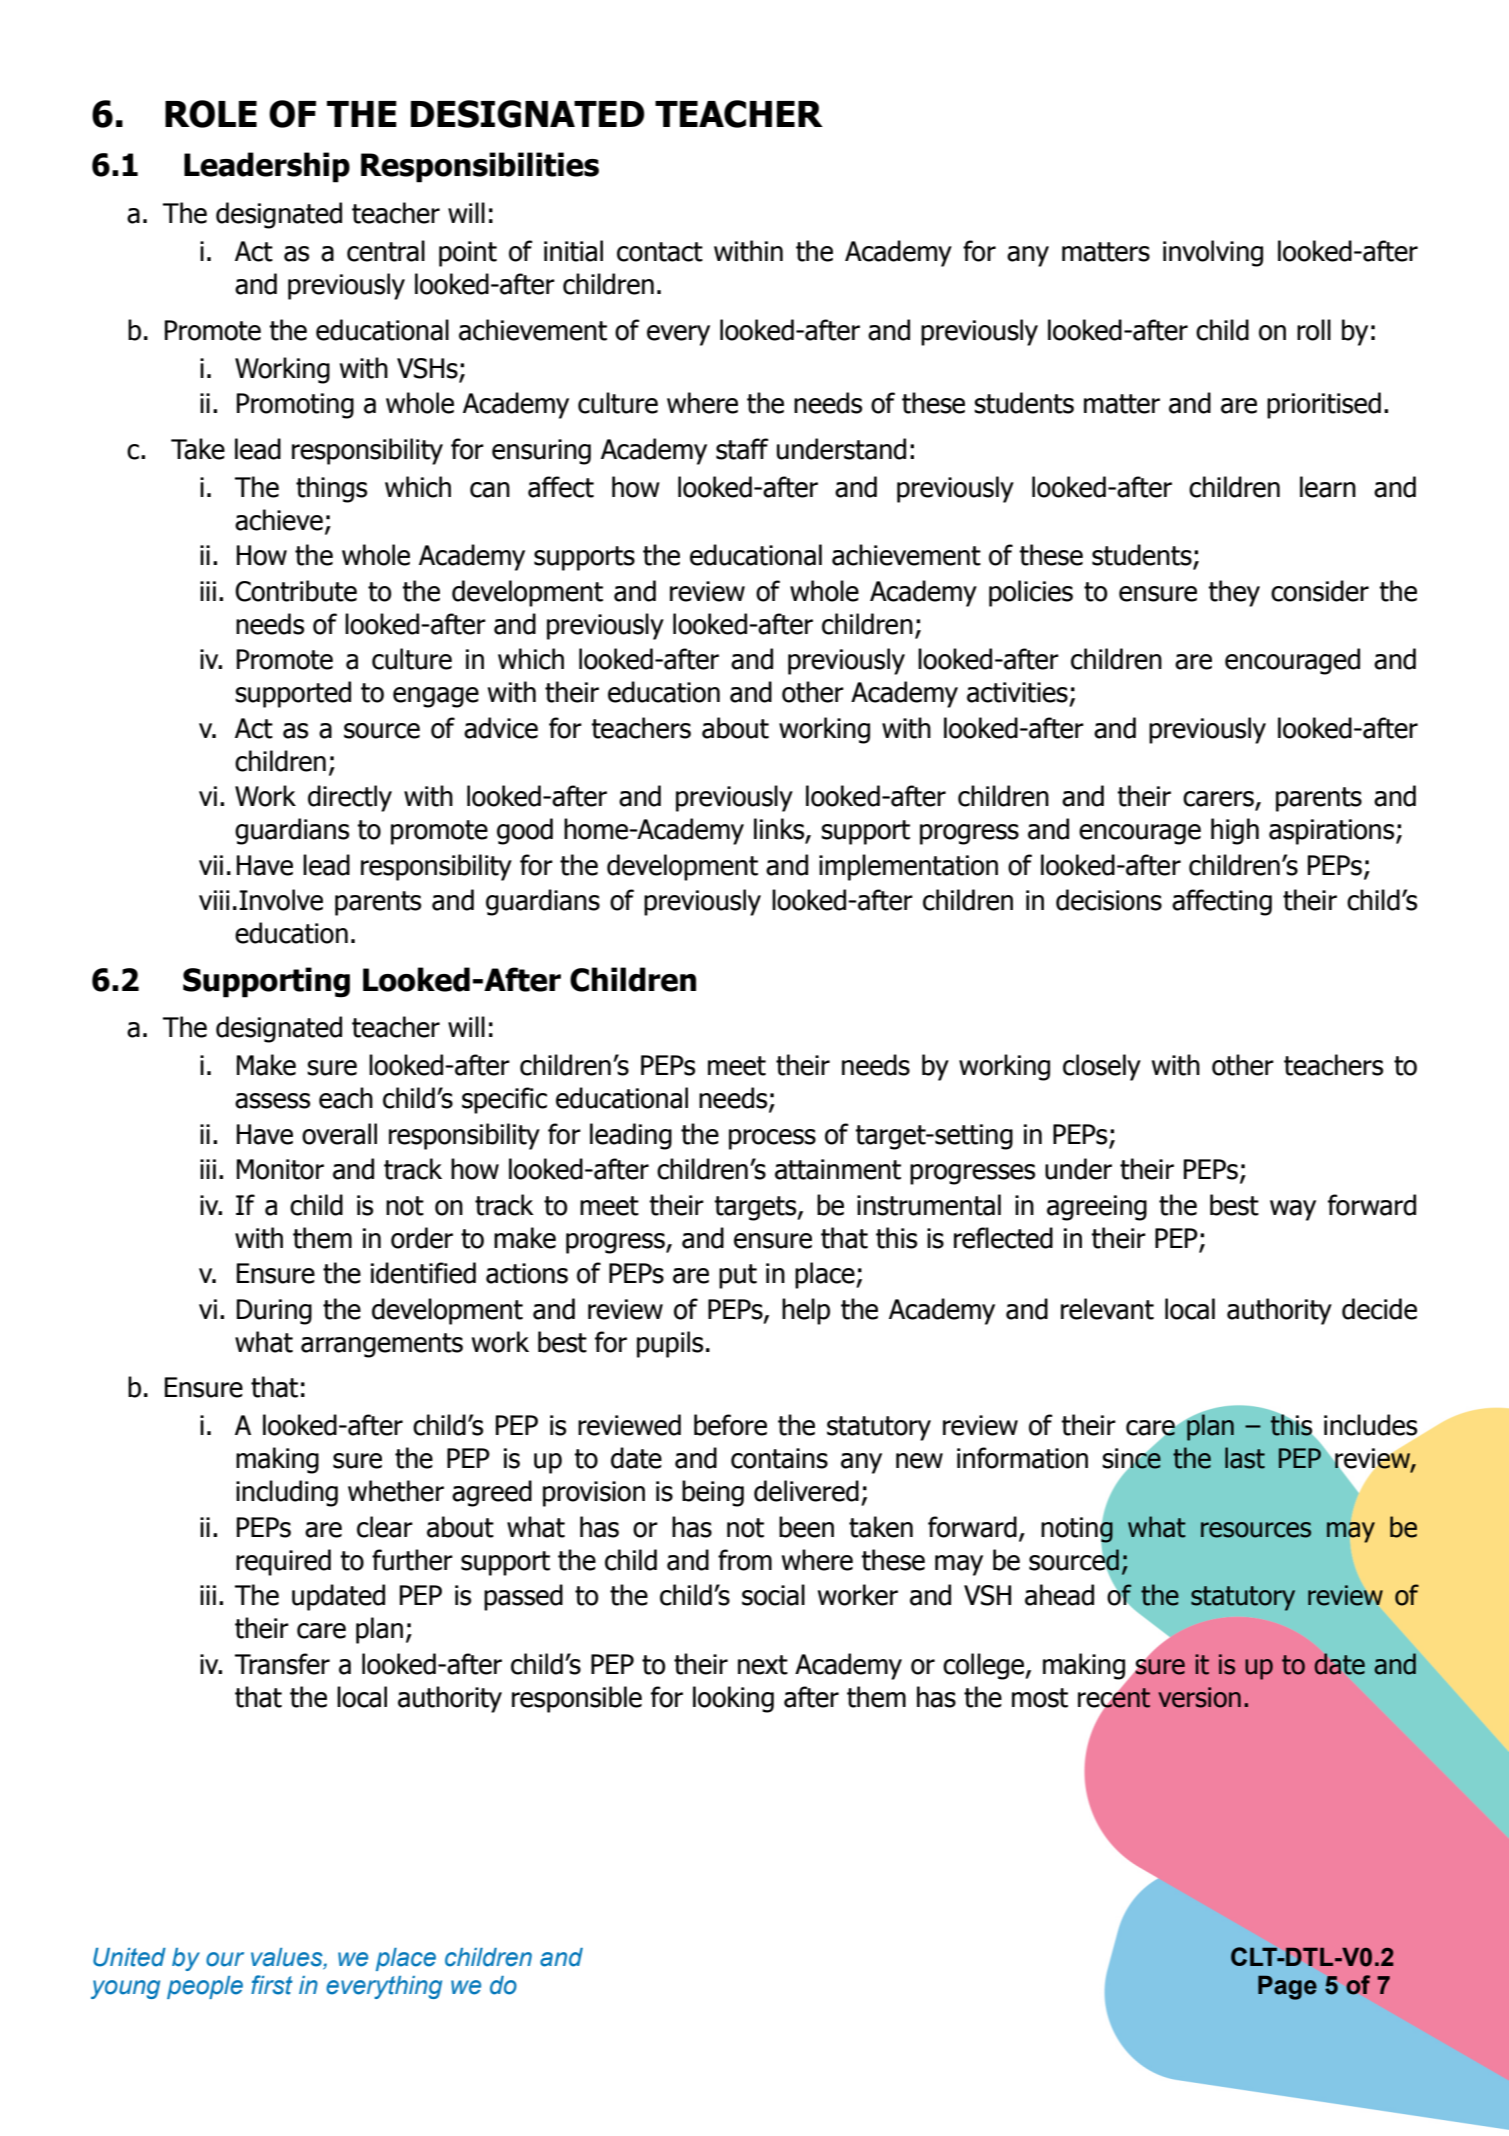  Describe the element at coordinates (660, 252) in the screenshot. I see `contact` at that location.
